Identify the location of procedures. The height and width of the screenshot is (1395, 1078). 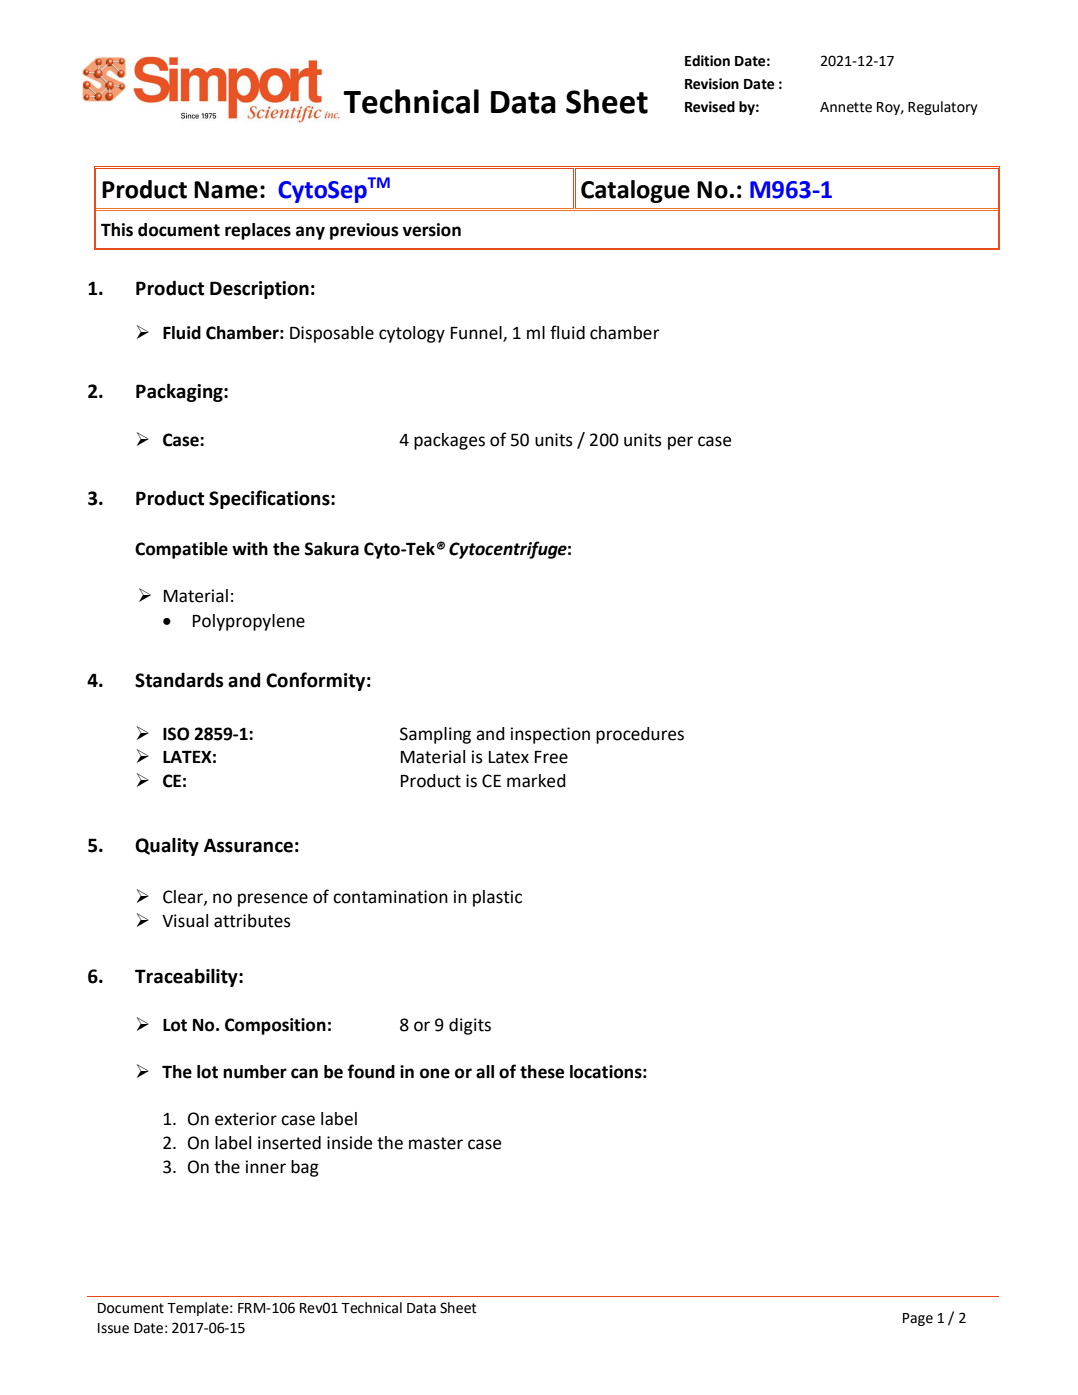
(640, 735).
